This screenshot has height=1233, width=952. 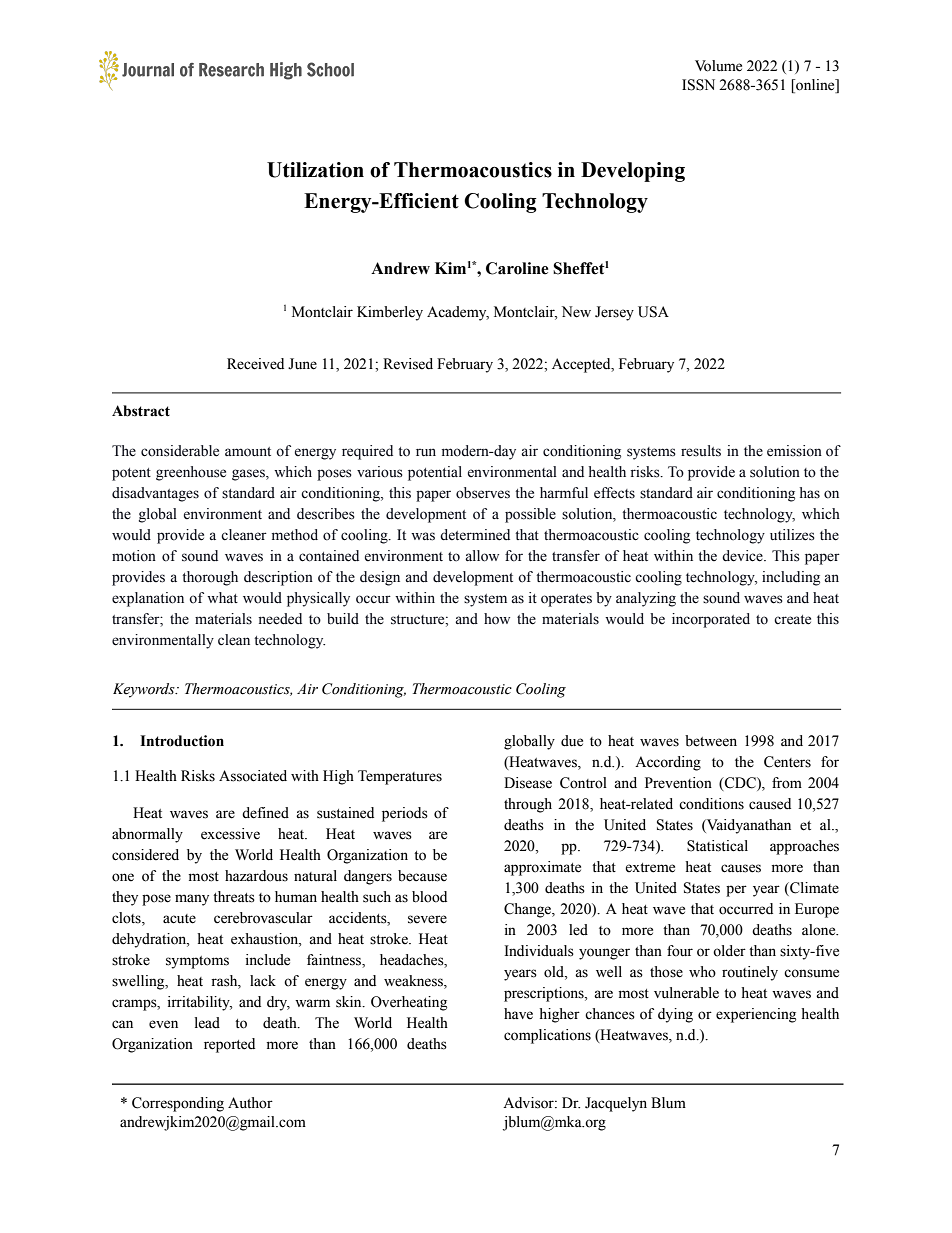 What do you see at coordinates (229, 1045) in the screenshot?
I see `reported` at bounding box center [229, 1045].
